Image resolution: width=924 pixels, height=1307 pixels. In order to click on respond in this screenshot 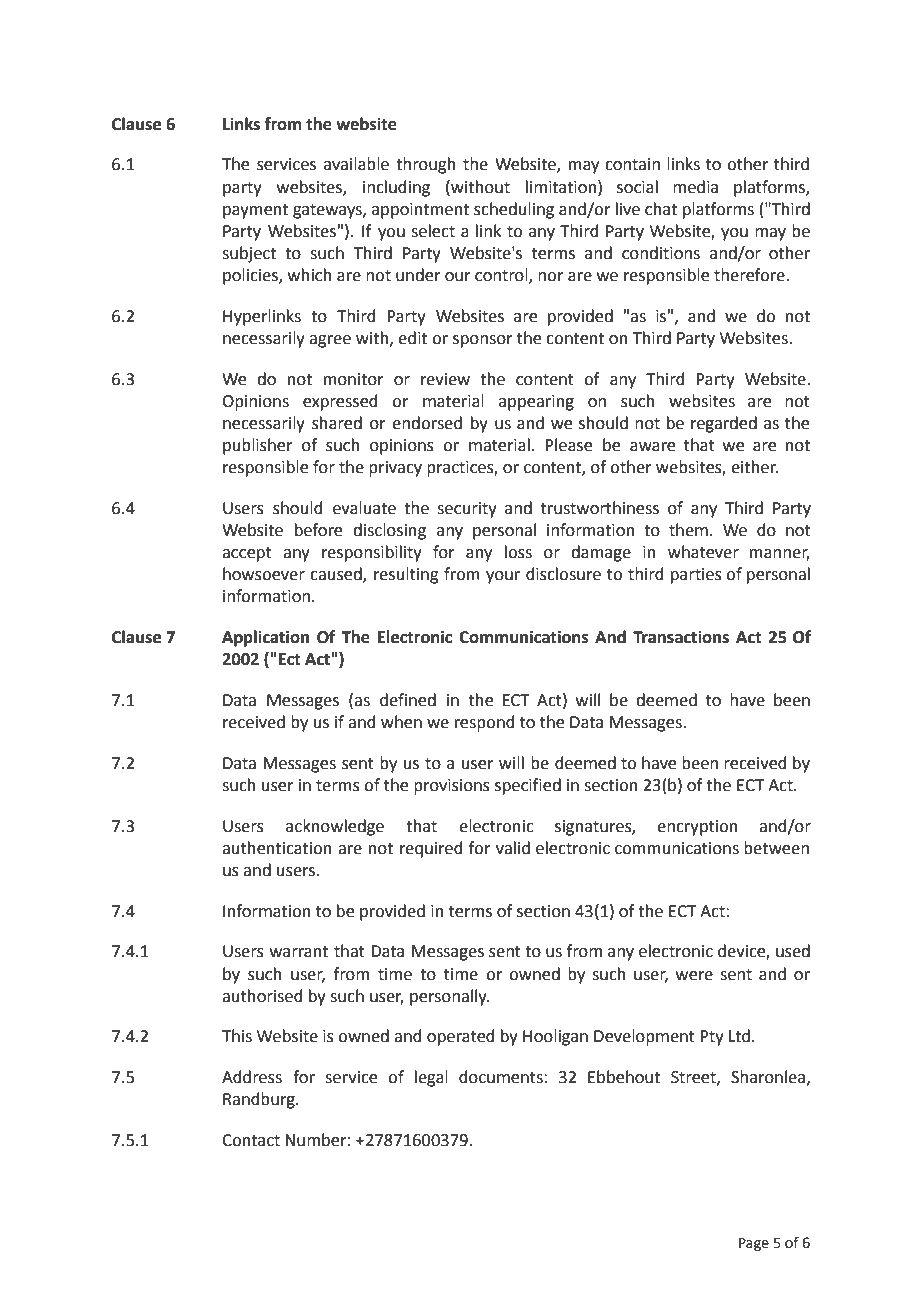, I will do `click(484, 723)`.
